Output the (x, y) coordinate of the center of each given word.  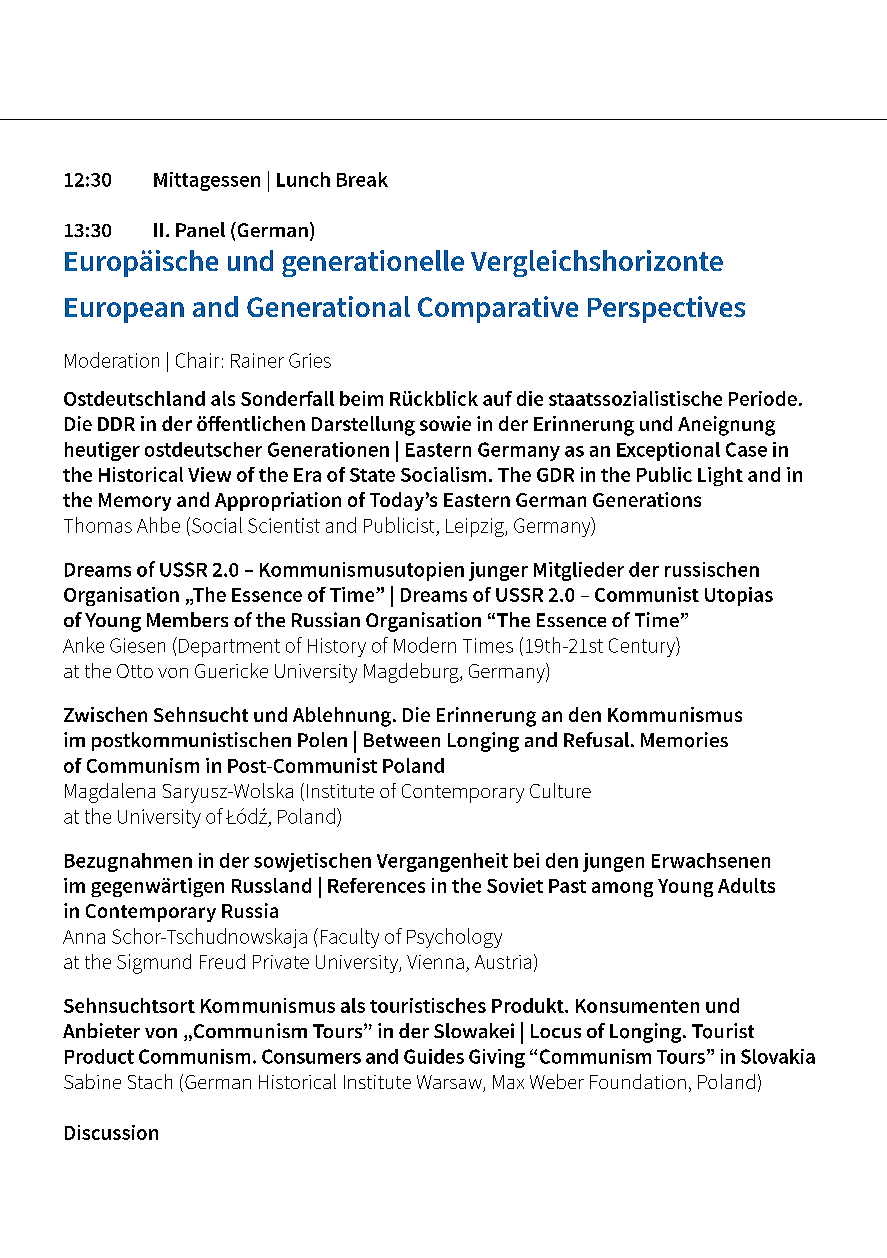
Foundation (638, 1081)
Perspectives (666, 309)
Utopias (739, 596)
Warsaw (450, 1083)
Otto (135, 671)
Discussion (111, 1132)
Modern (425, 645)
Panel (200, 229)
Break (362, 179)
